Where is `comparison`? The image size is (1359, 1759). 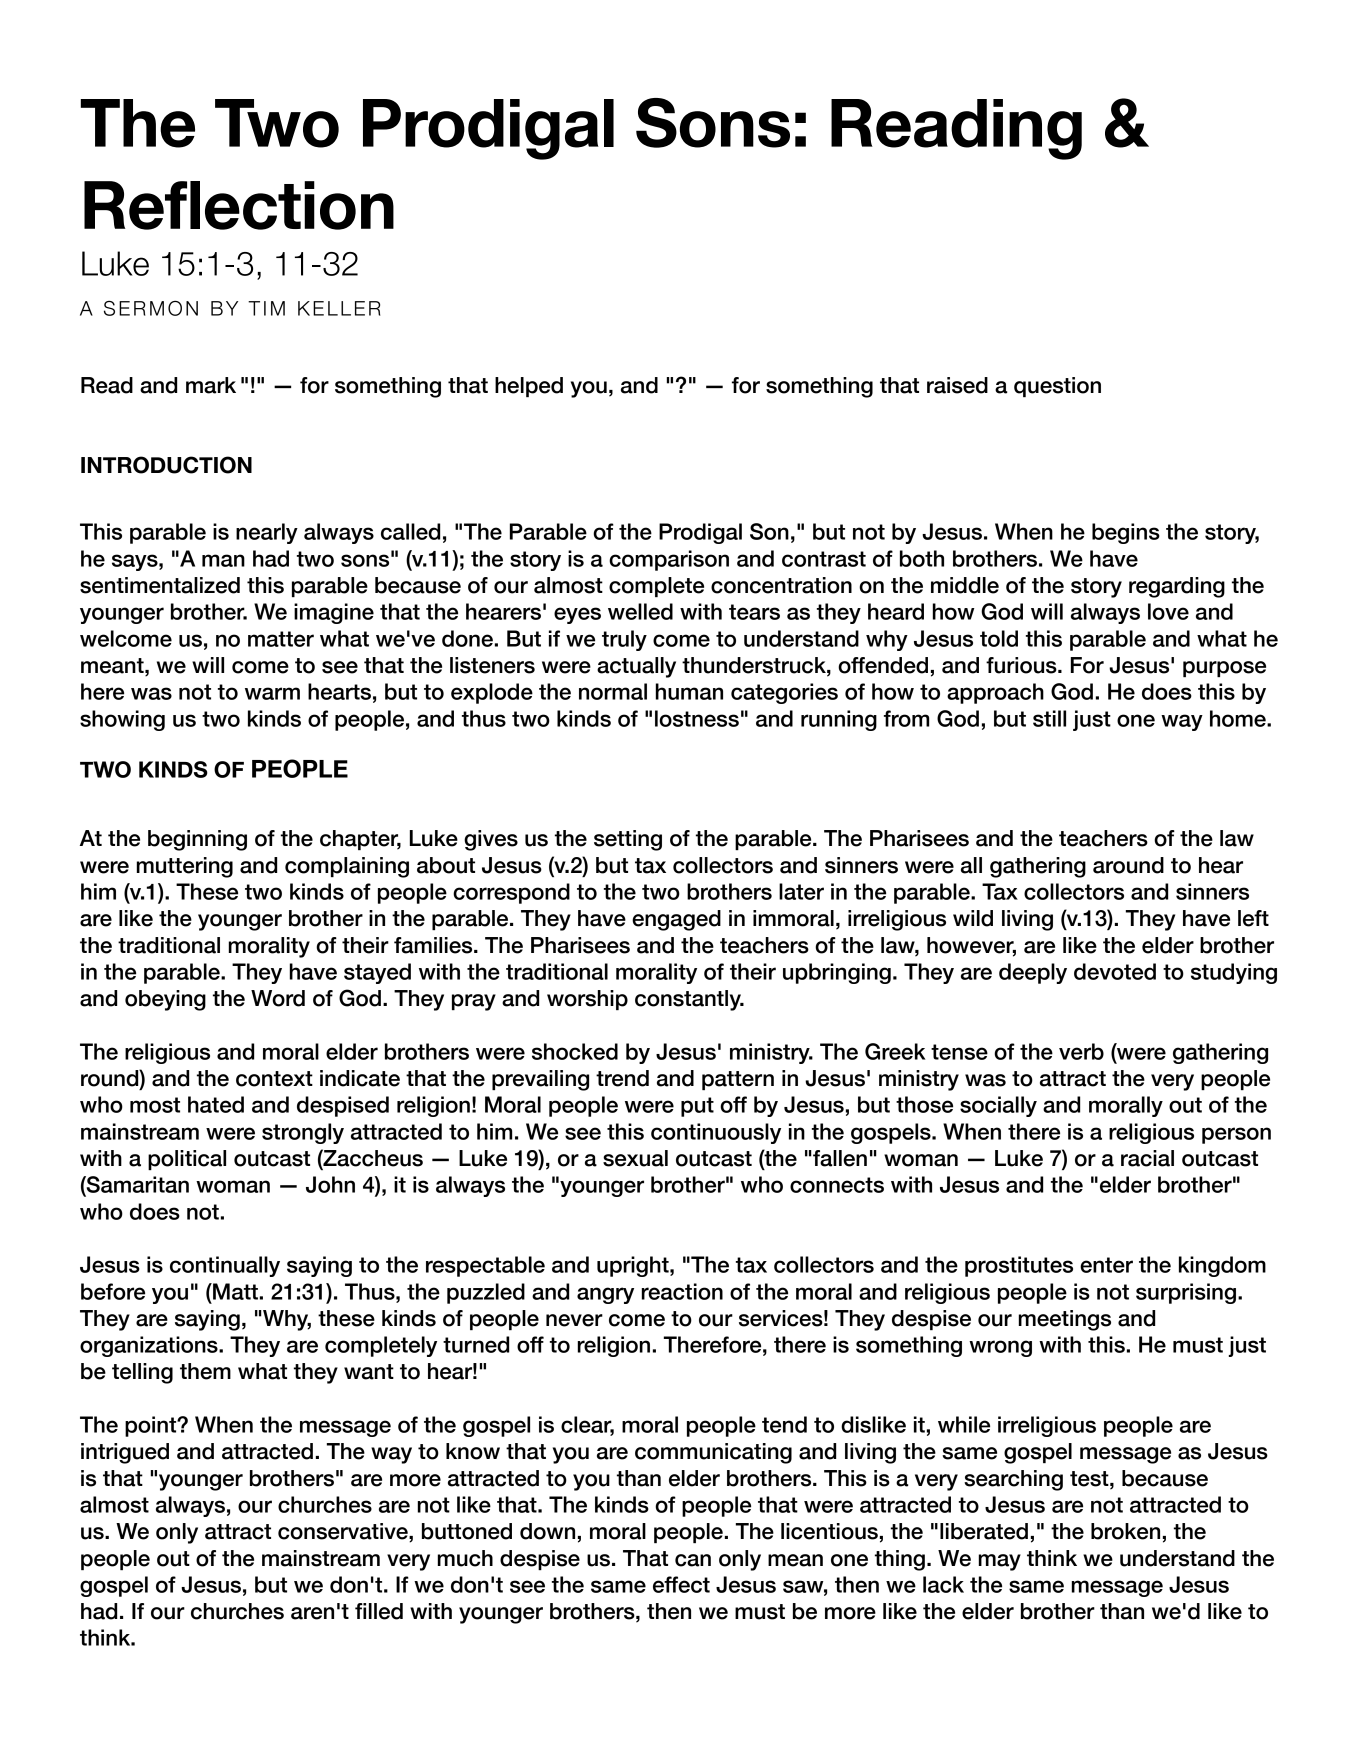
comparison is located at coordinates (669, 560).
